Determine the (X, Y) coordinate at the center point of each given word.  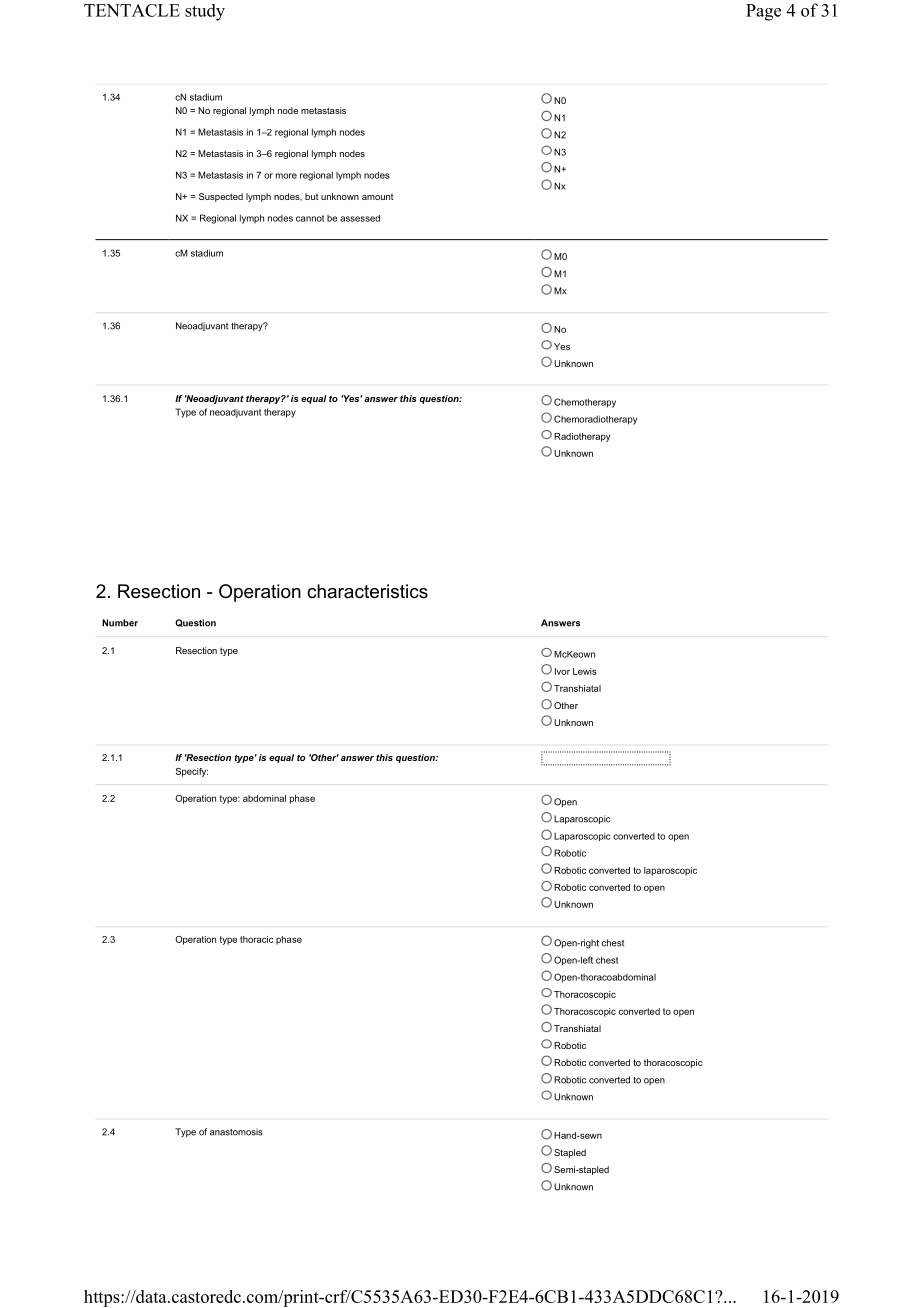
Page (763, 12)
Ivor (562, 671)
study (205, 12)
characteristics (367, 591)
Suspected (221, 197)
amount (377, 197)
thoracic (257, 939)
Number (120, 623)
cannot (310, 218)
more (286, 176)
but (311, 196)
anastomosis (236, 1132)
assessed (360, 218)
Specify (192, 772)
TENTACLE (132, 10)
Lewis (585, 671)
